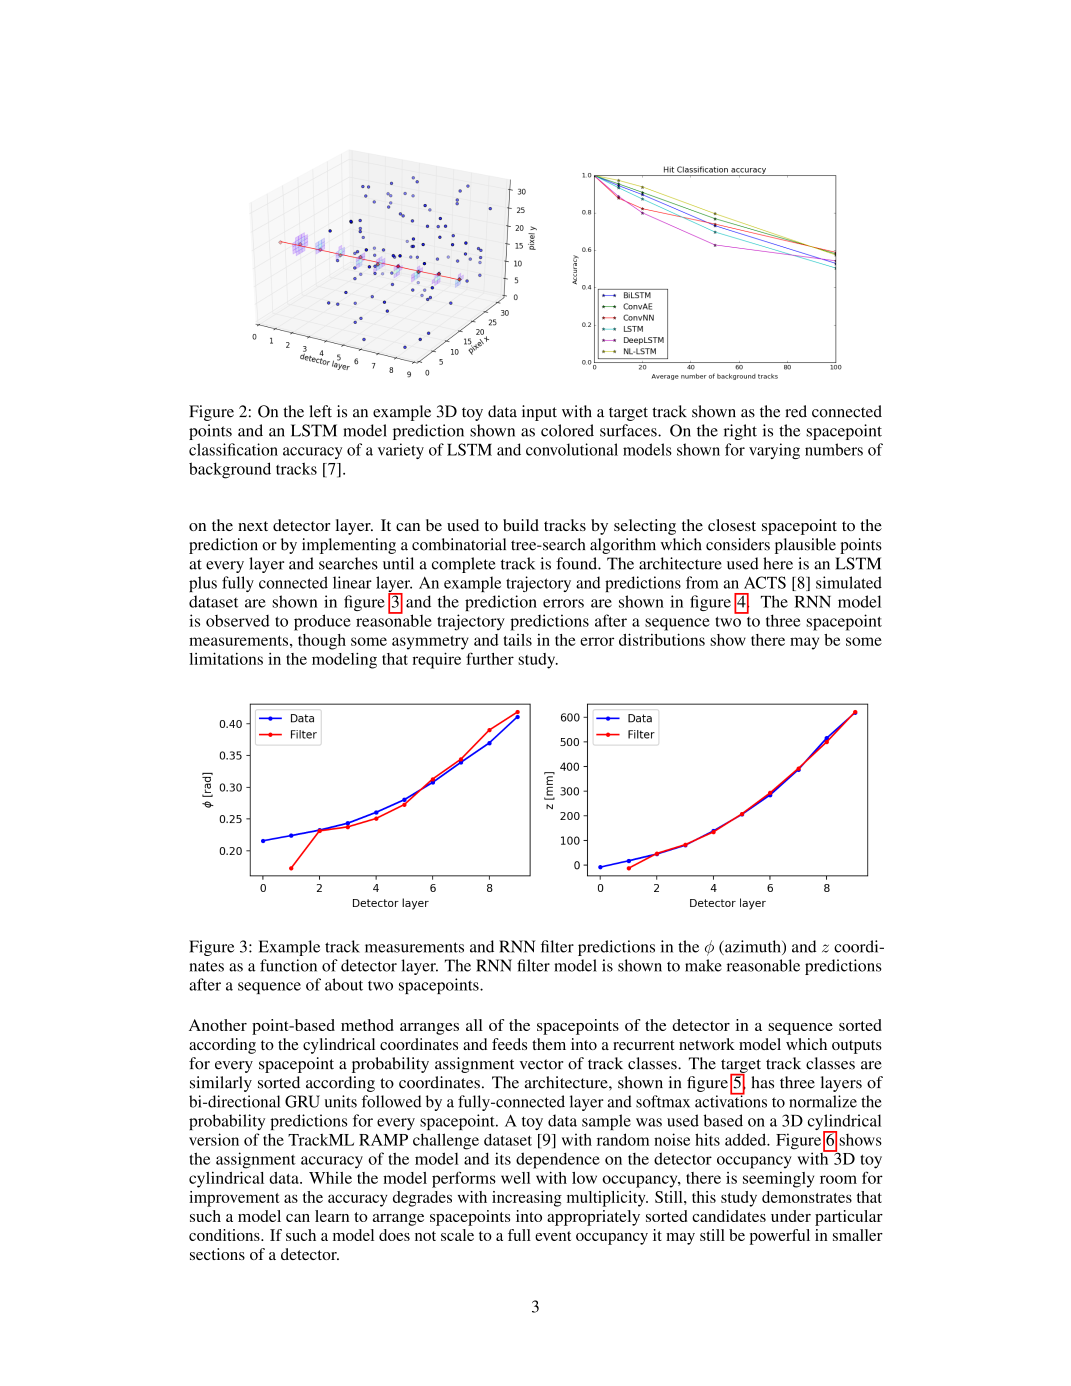 This screenshot has height=1386, width=1071. I want to click on function, so click(288, 965).
